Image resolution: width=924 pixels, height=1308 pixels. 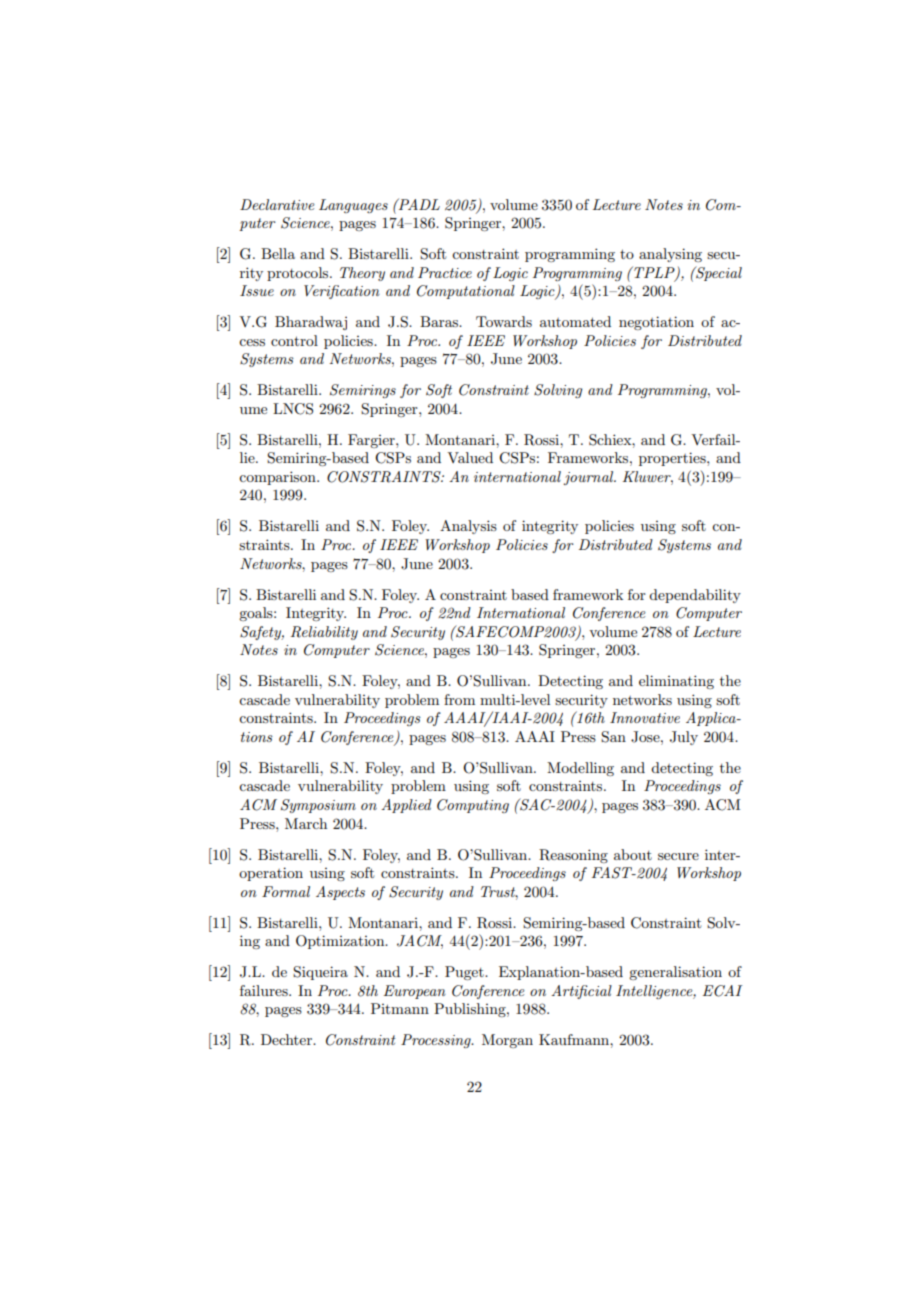 What do you see at coordinates (318, 806) in the screenshot?
I see `Symposium` at bounding box center [318, 806].
